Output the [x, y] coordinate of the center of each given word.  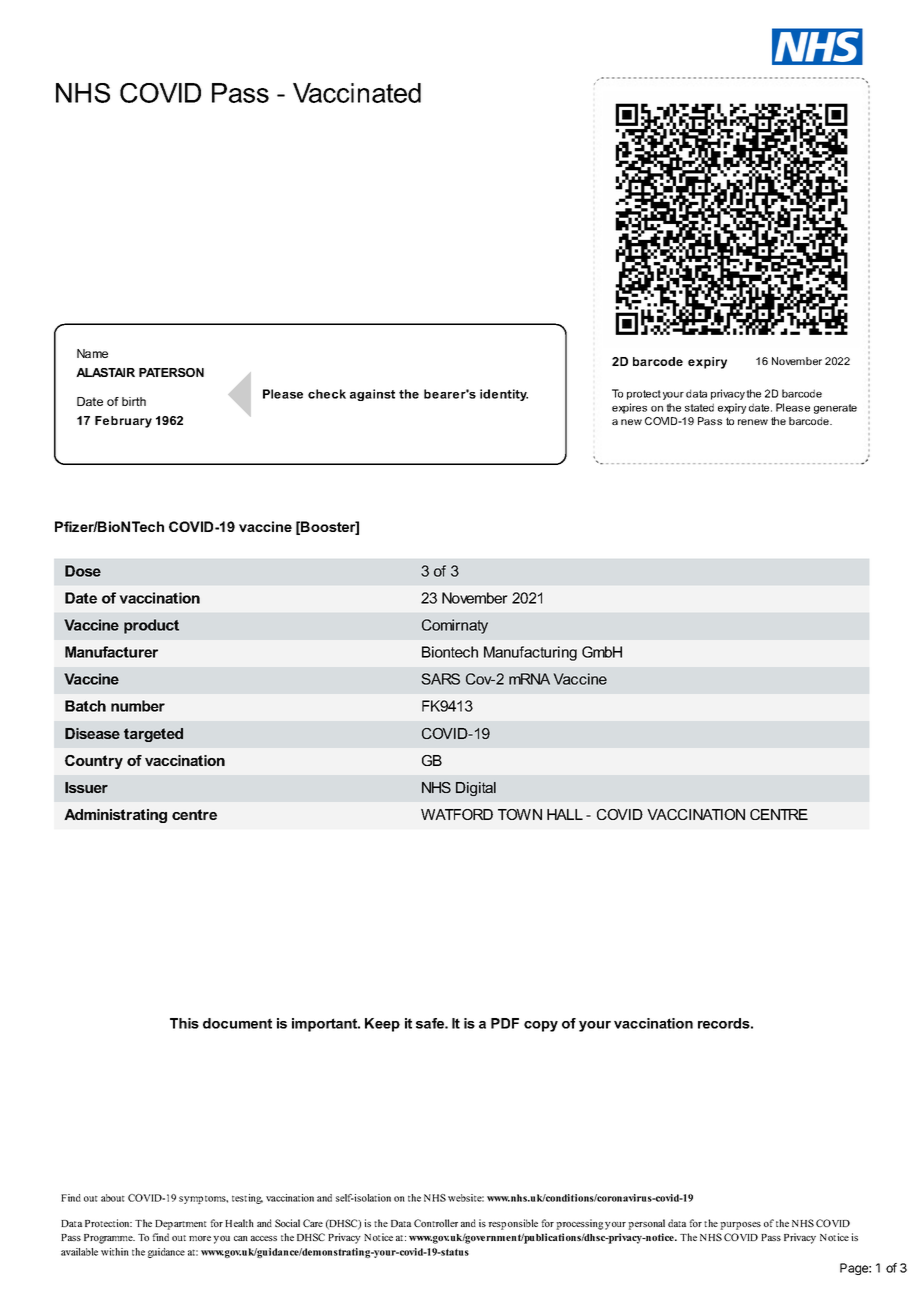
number [138, 706]
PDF [505, 1023]
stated [699, 407]
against [372, 395]
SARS [440, 679]
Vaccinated [357, 93]
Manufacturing [530, 653]
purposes [740, 1226]
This [184, 1023]
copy [541, 1026]
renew [753, 422]
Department [181, 1225]
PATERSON [171, 372]
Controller [436, 1223]
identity [504, 395]
